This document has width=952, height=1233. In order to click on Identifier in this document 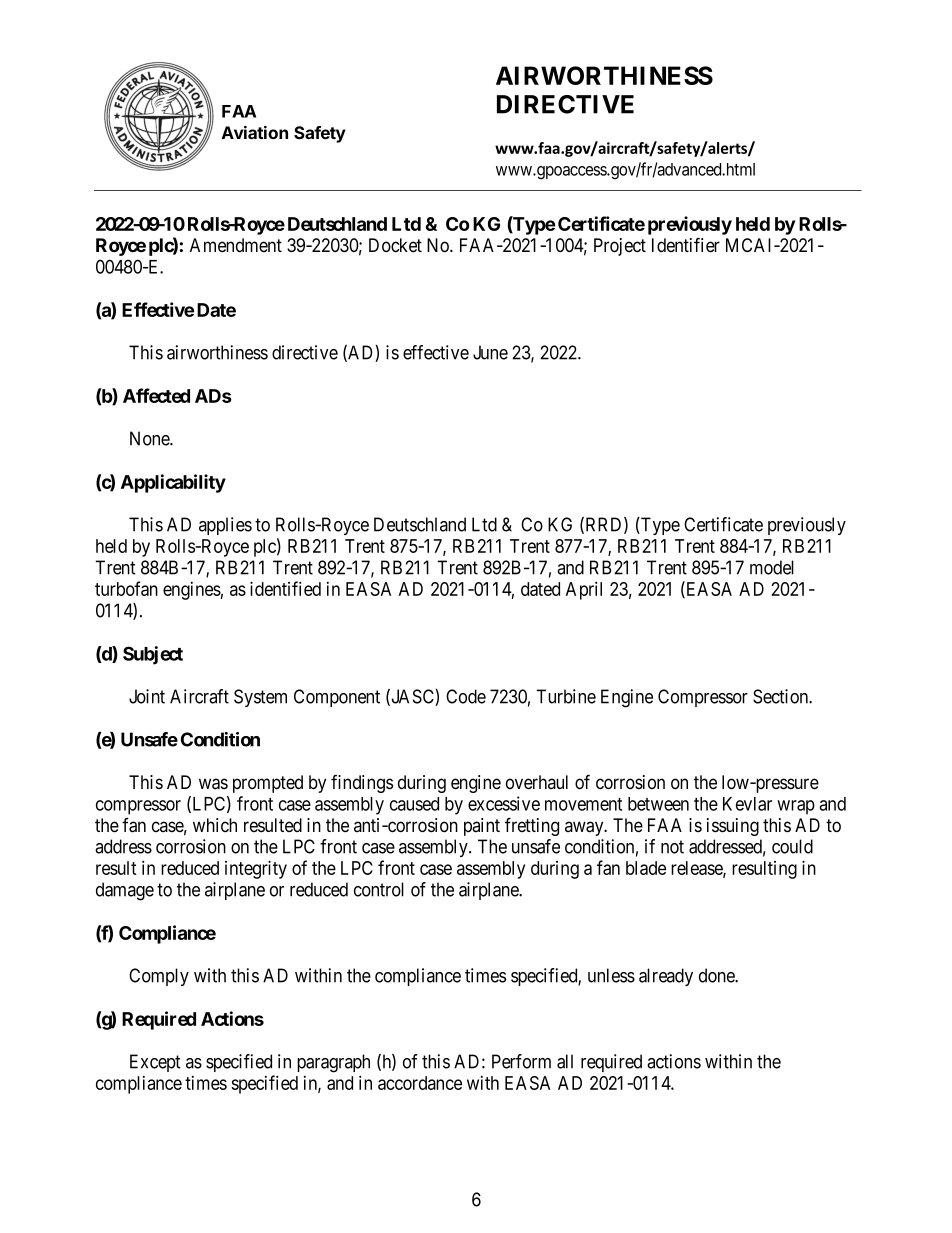, I will do `click(686, 245)`.
